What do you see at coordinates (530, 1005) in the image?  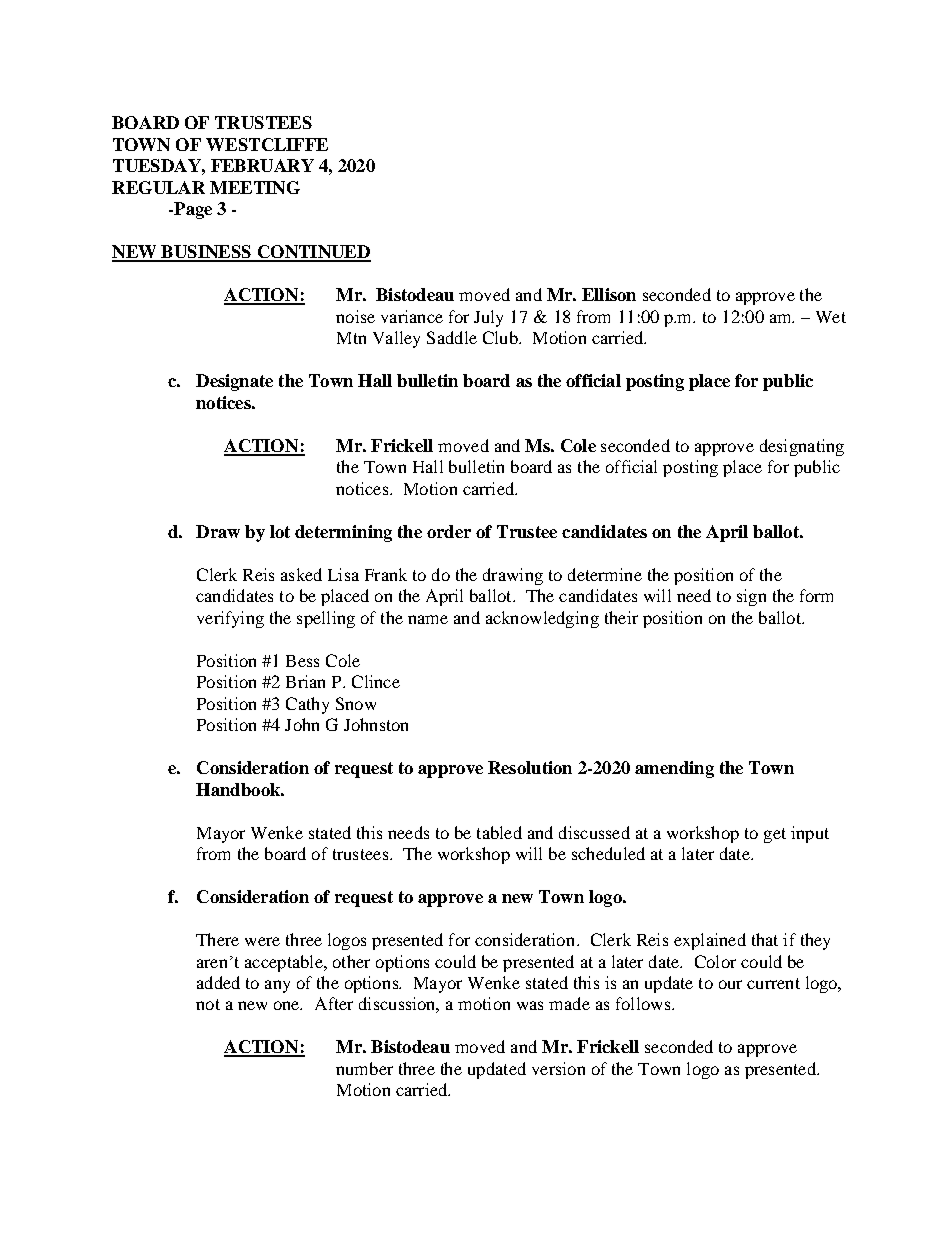 I see `was` at bounding box center [530, 1005].
